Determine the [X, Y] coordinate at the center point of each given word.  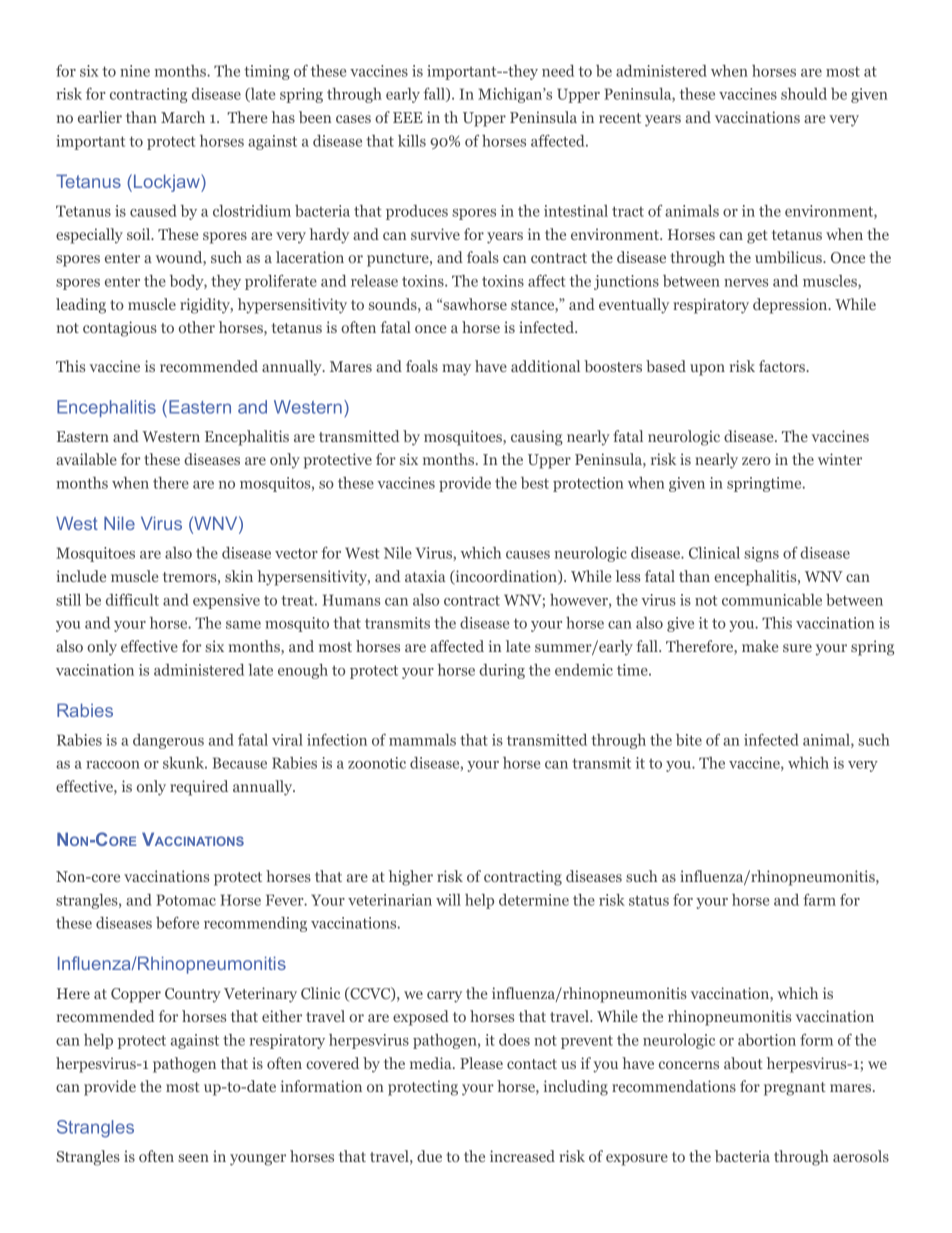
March [183, 117]
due [429, 1156]
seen [193, 1158]
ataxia [425, 576]
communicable [772, 600]
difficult [132, 600]
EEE [408, 117]
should [804, 94]
